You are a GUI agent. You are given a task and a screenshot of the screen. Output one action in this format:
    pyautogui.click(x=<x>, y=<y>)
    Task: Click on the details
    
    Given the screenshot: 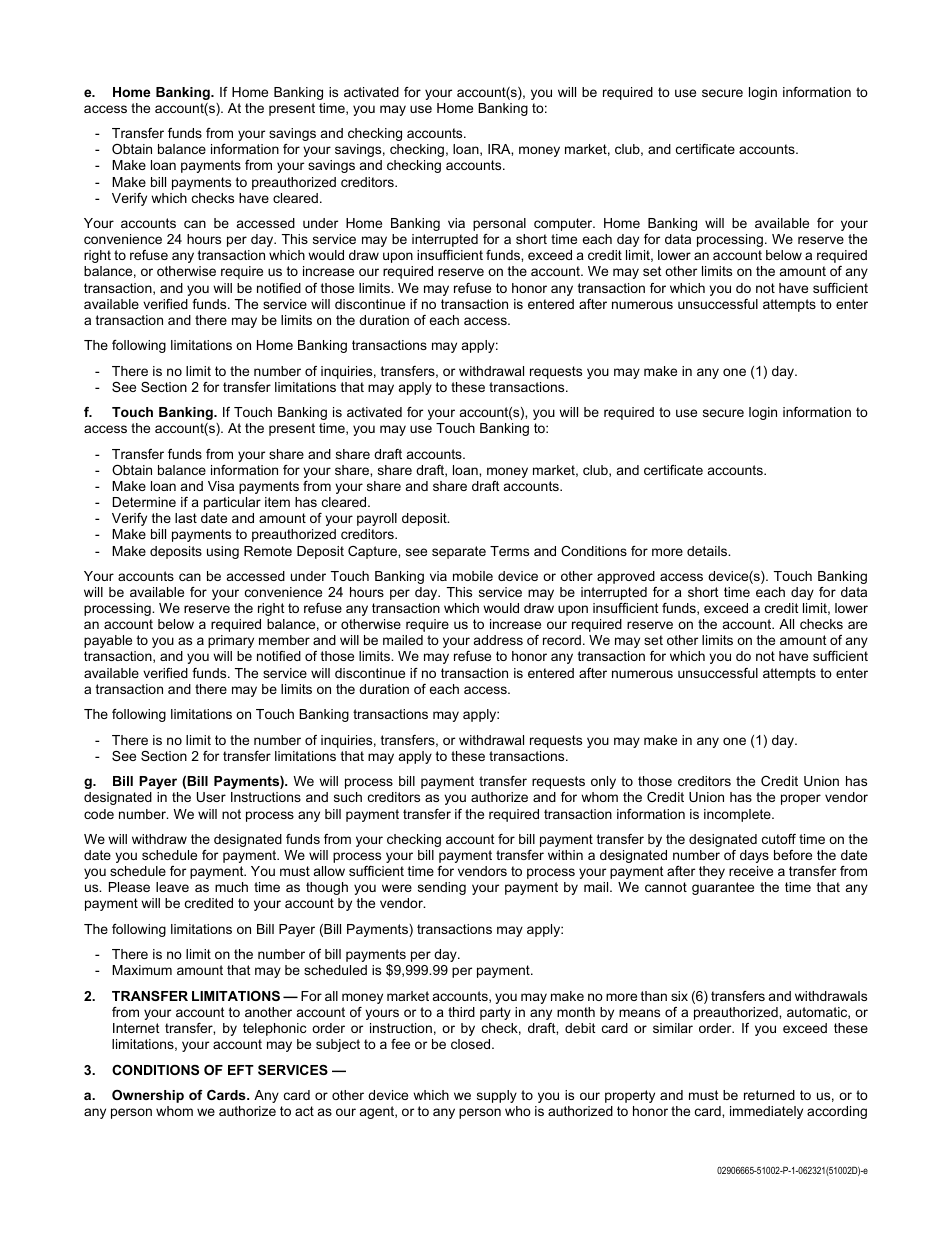 What is the action you would take?
    pyautogui.click(x=708, y=551)
